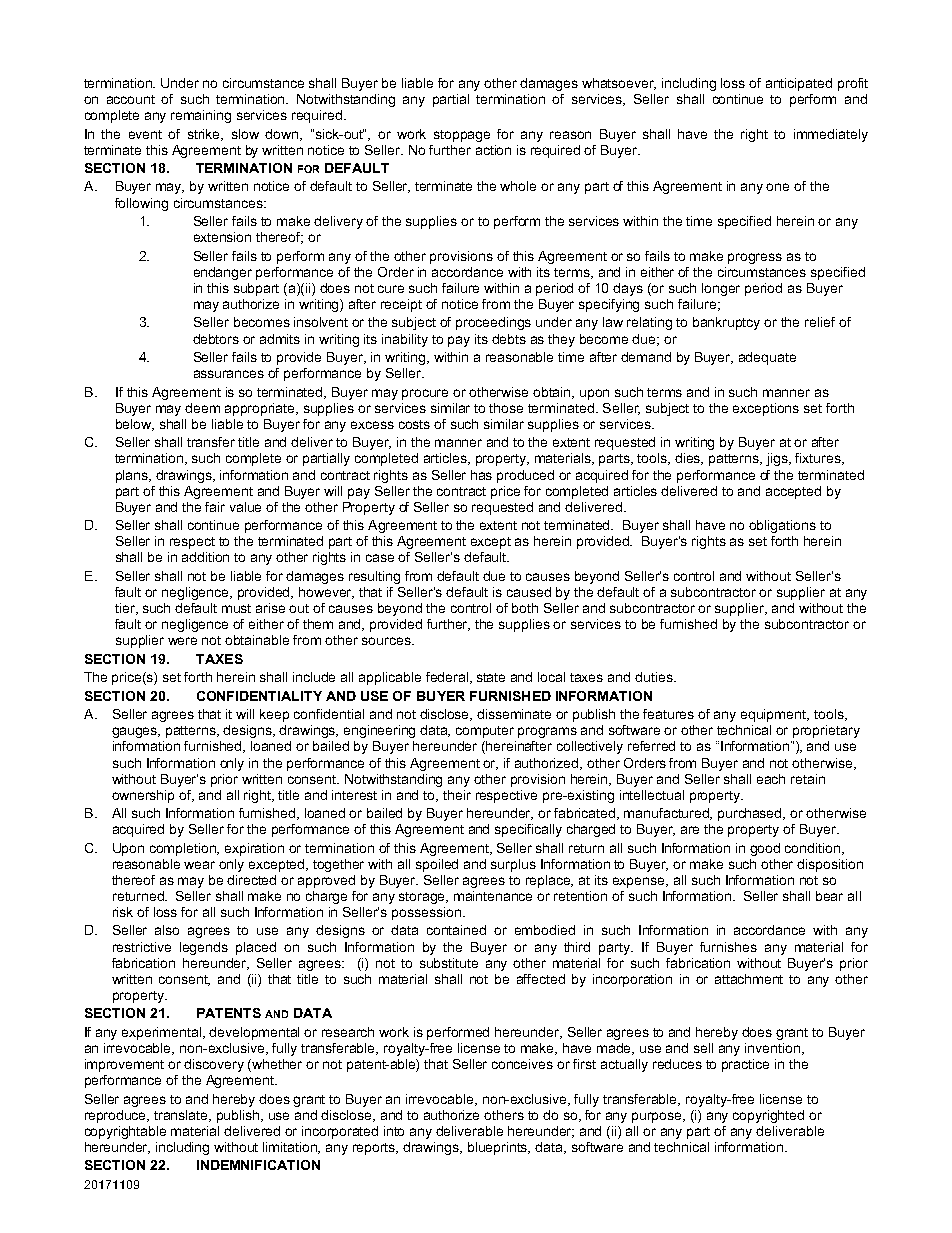 Image resolution: width=952 pixels, height=1233 pixels. What do you see at coordinates (525, 476) in the document?
I see `produced` at bounding box center [525, 476].
